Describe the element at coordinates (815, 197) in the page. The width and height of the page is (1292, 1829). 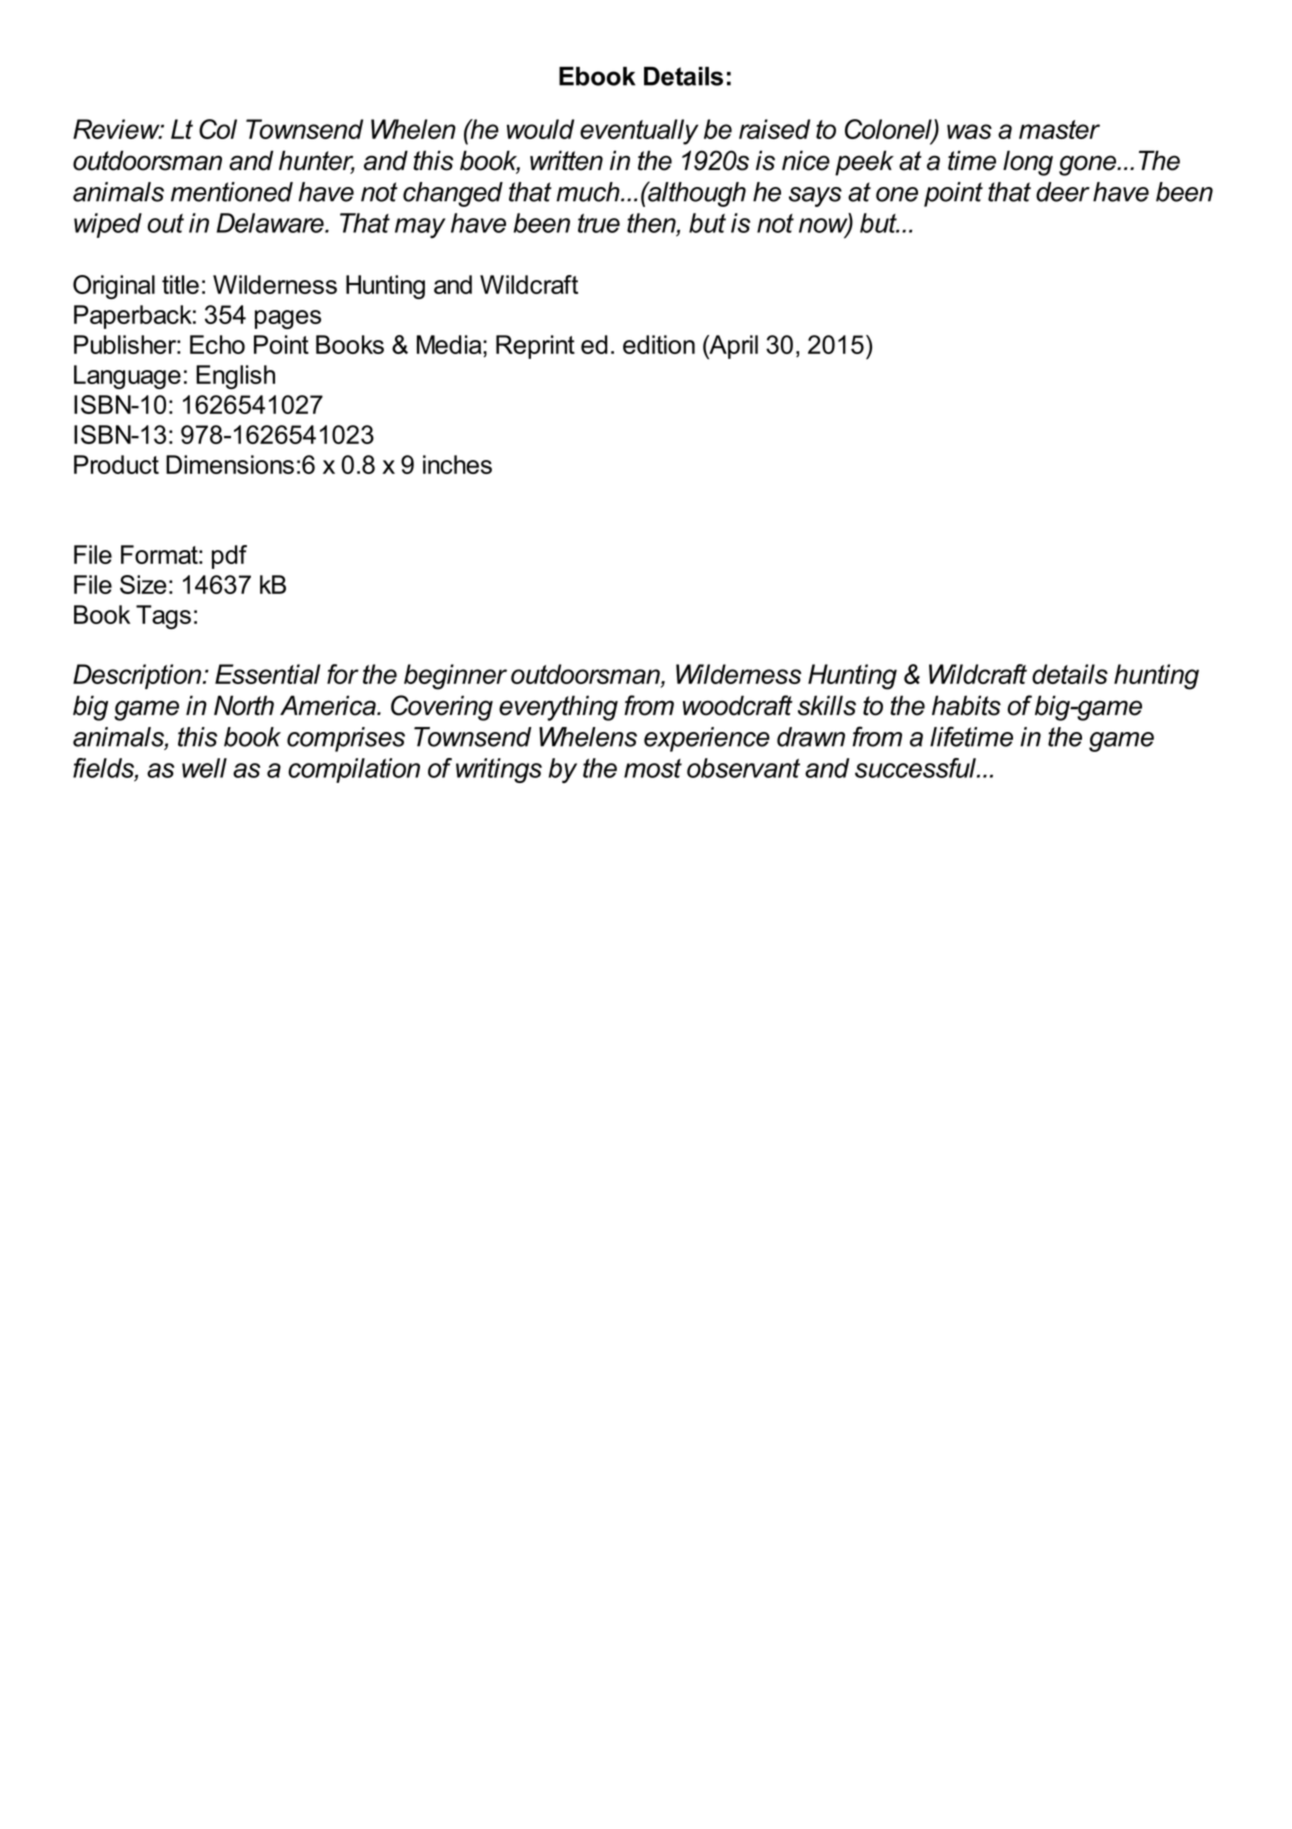
I see `says` at that location.
